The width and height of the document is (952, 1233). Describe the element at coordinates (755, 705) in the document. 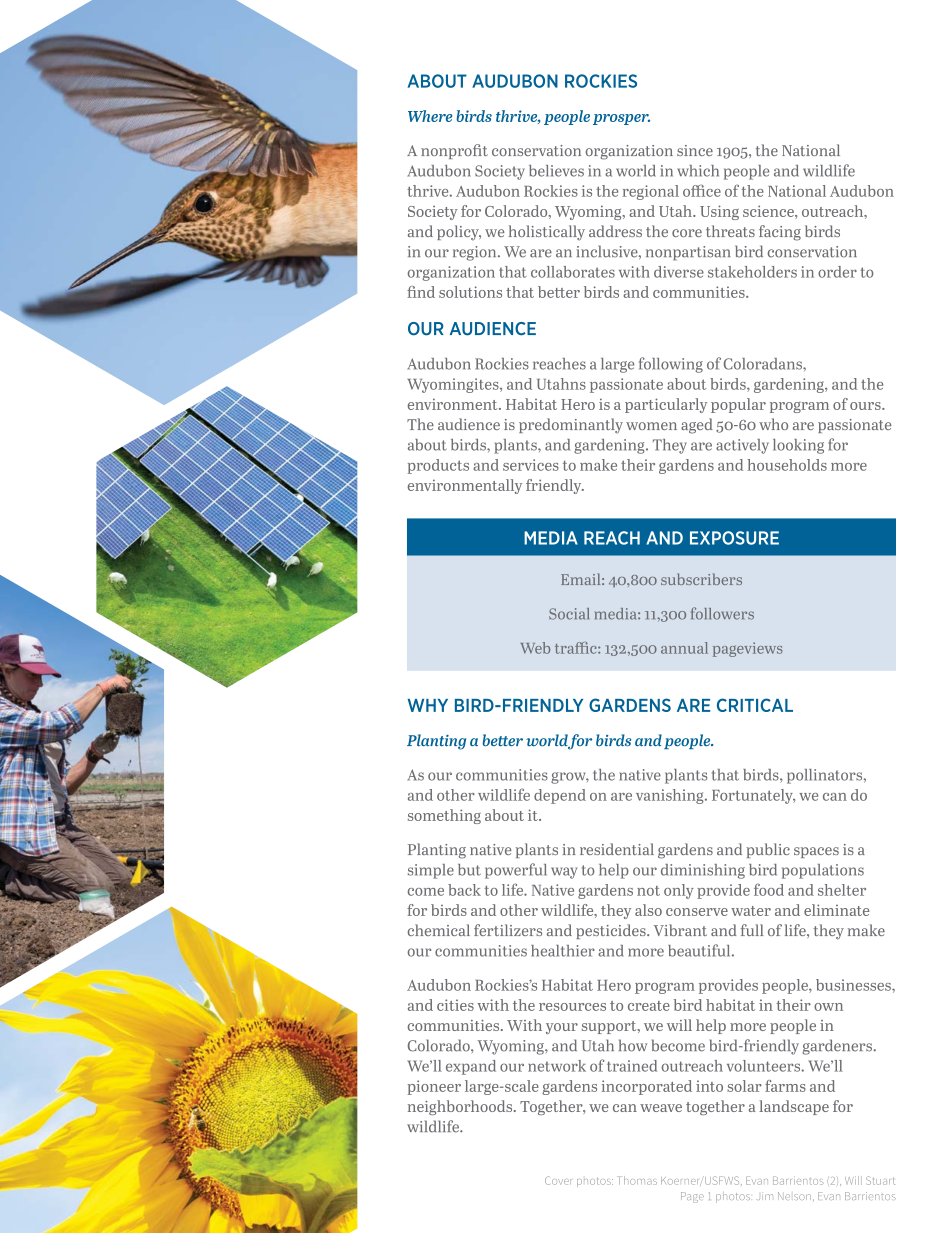

I see `CRITICAL` at that location.
